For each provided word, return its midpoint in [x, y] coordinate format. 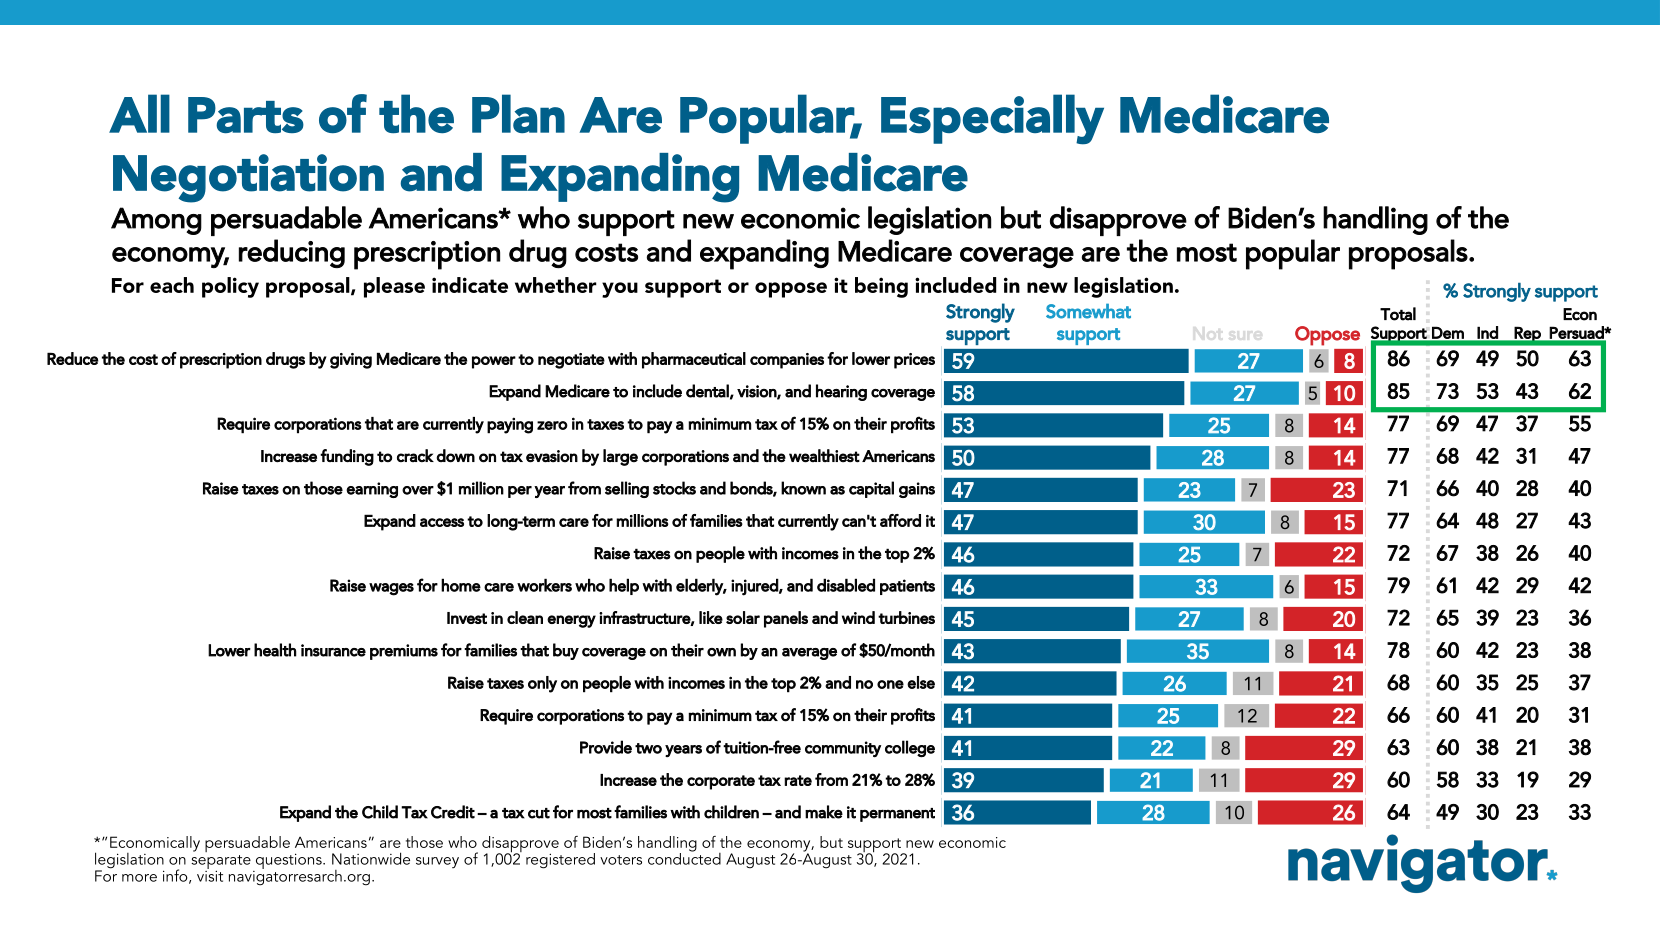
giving [351, 361]
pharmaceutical [694, 360]
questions [288, 862]
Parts [246, 115]
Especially [992, 119]
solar [743, 617]
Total [1398, 314]
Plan [518, 113]
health [275, 650]
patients [907, 587]
